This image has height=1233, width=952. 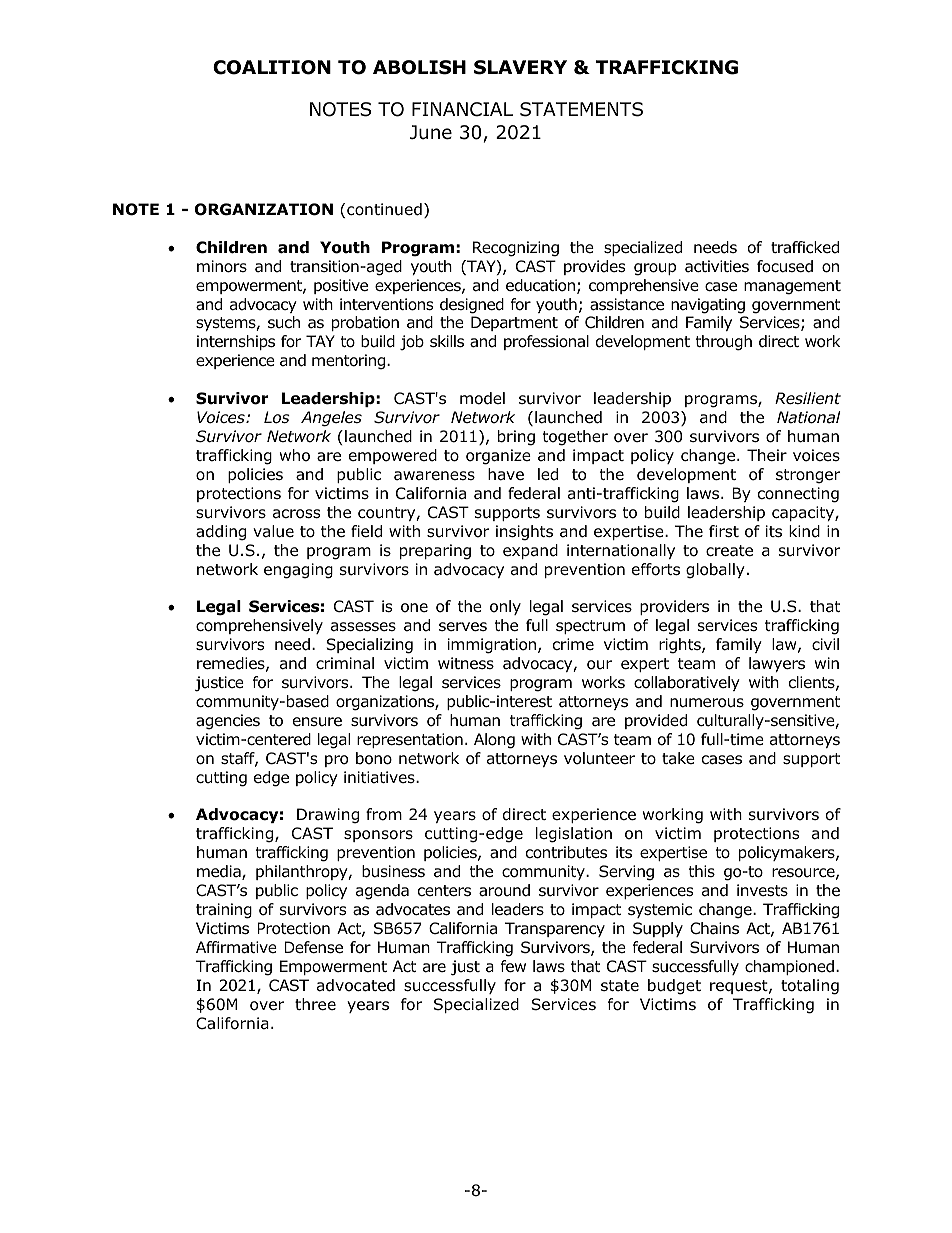 What do you see at coordinates (678, 758) in the image?
I see `take` at bounding box center [678, 758].
